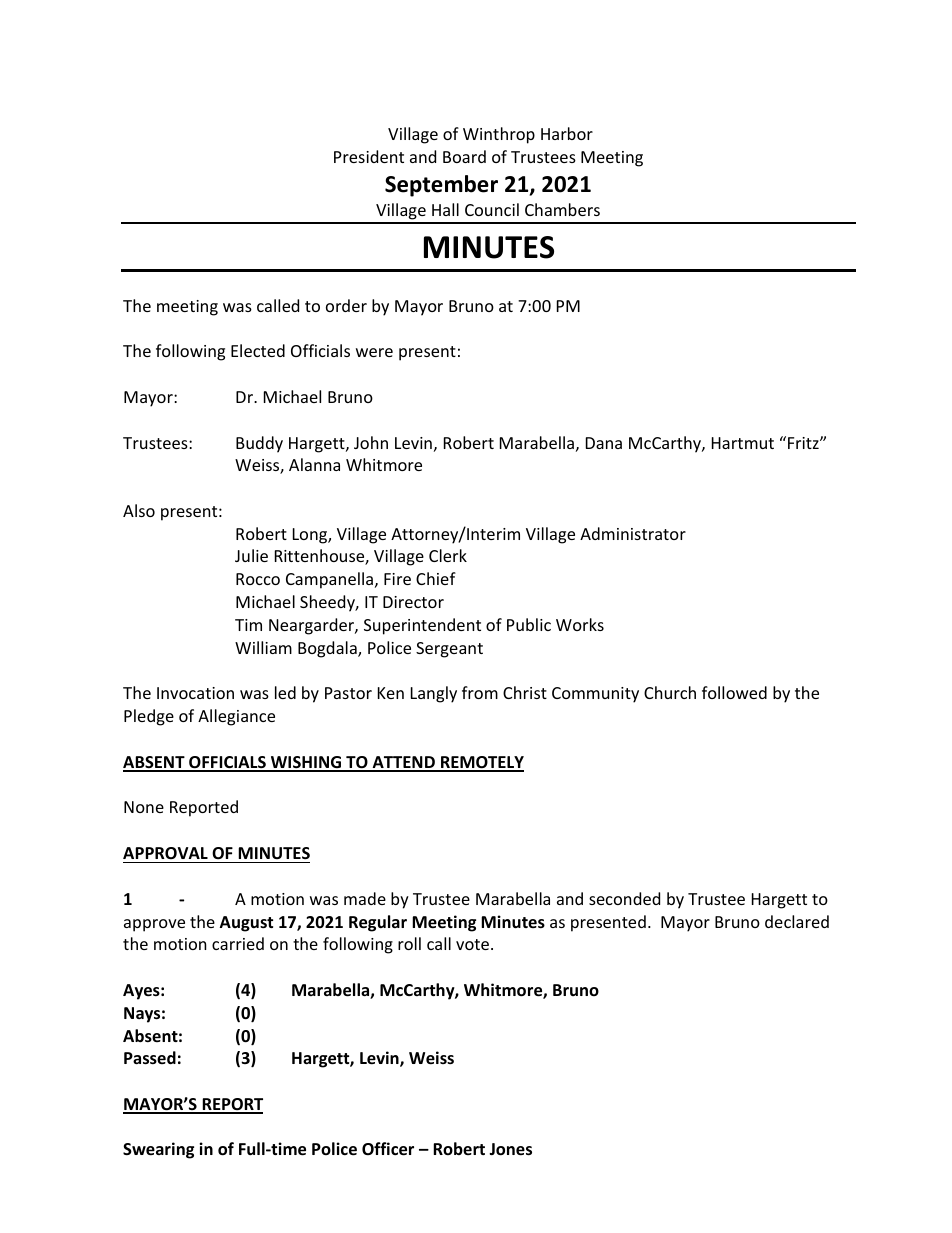 Image resolution: width=952 pixels, height=1233 pixels. Describe the element at coordinates (449, 650) in the document. I see `Sergeant` at that location.
